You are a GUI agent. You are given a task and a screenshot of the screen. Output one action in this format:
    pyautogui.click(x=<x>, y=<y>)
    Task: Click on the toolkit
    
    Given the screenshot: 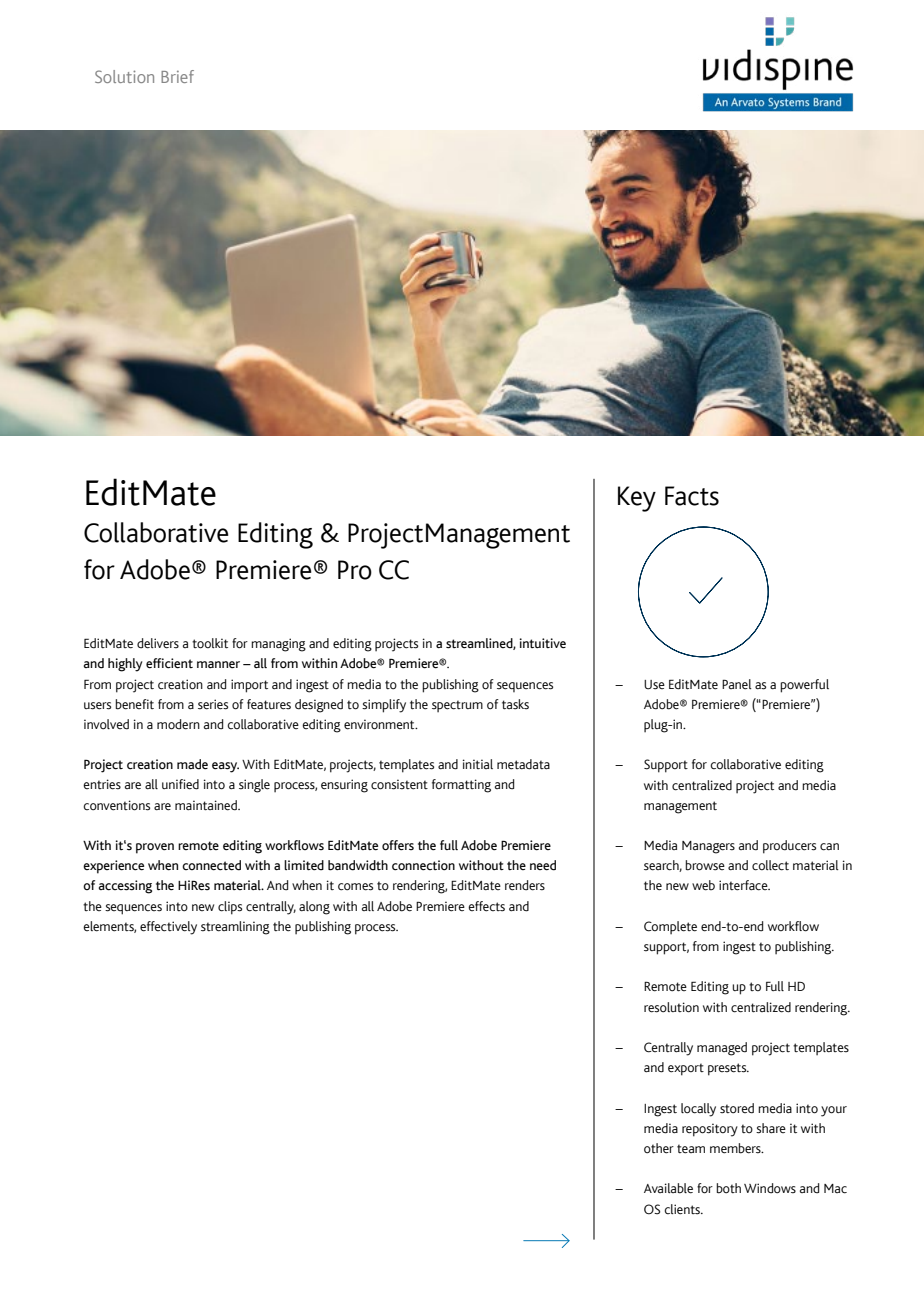 What is the action you would take?
    pyautogui.click(x=210, y=643)
